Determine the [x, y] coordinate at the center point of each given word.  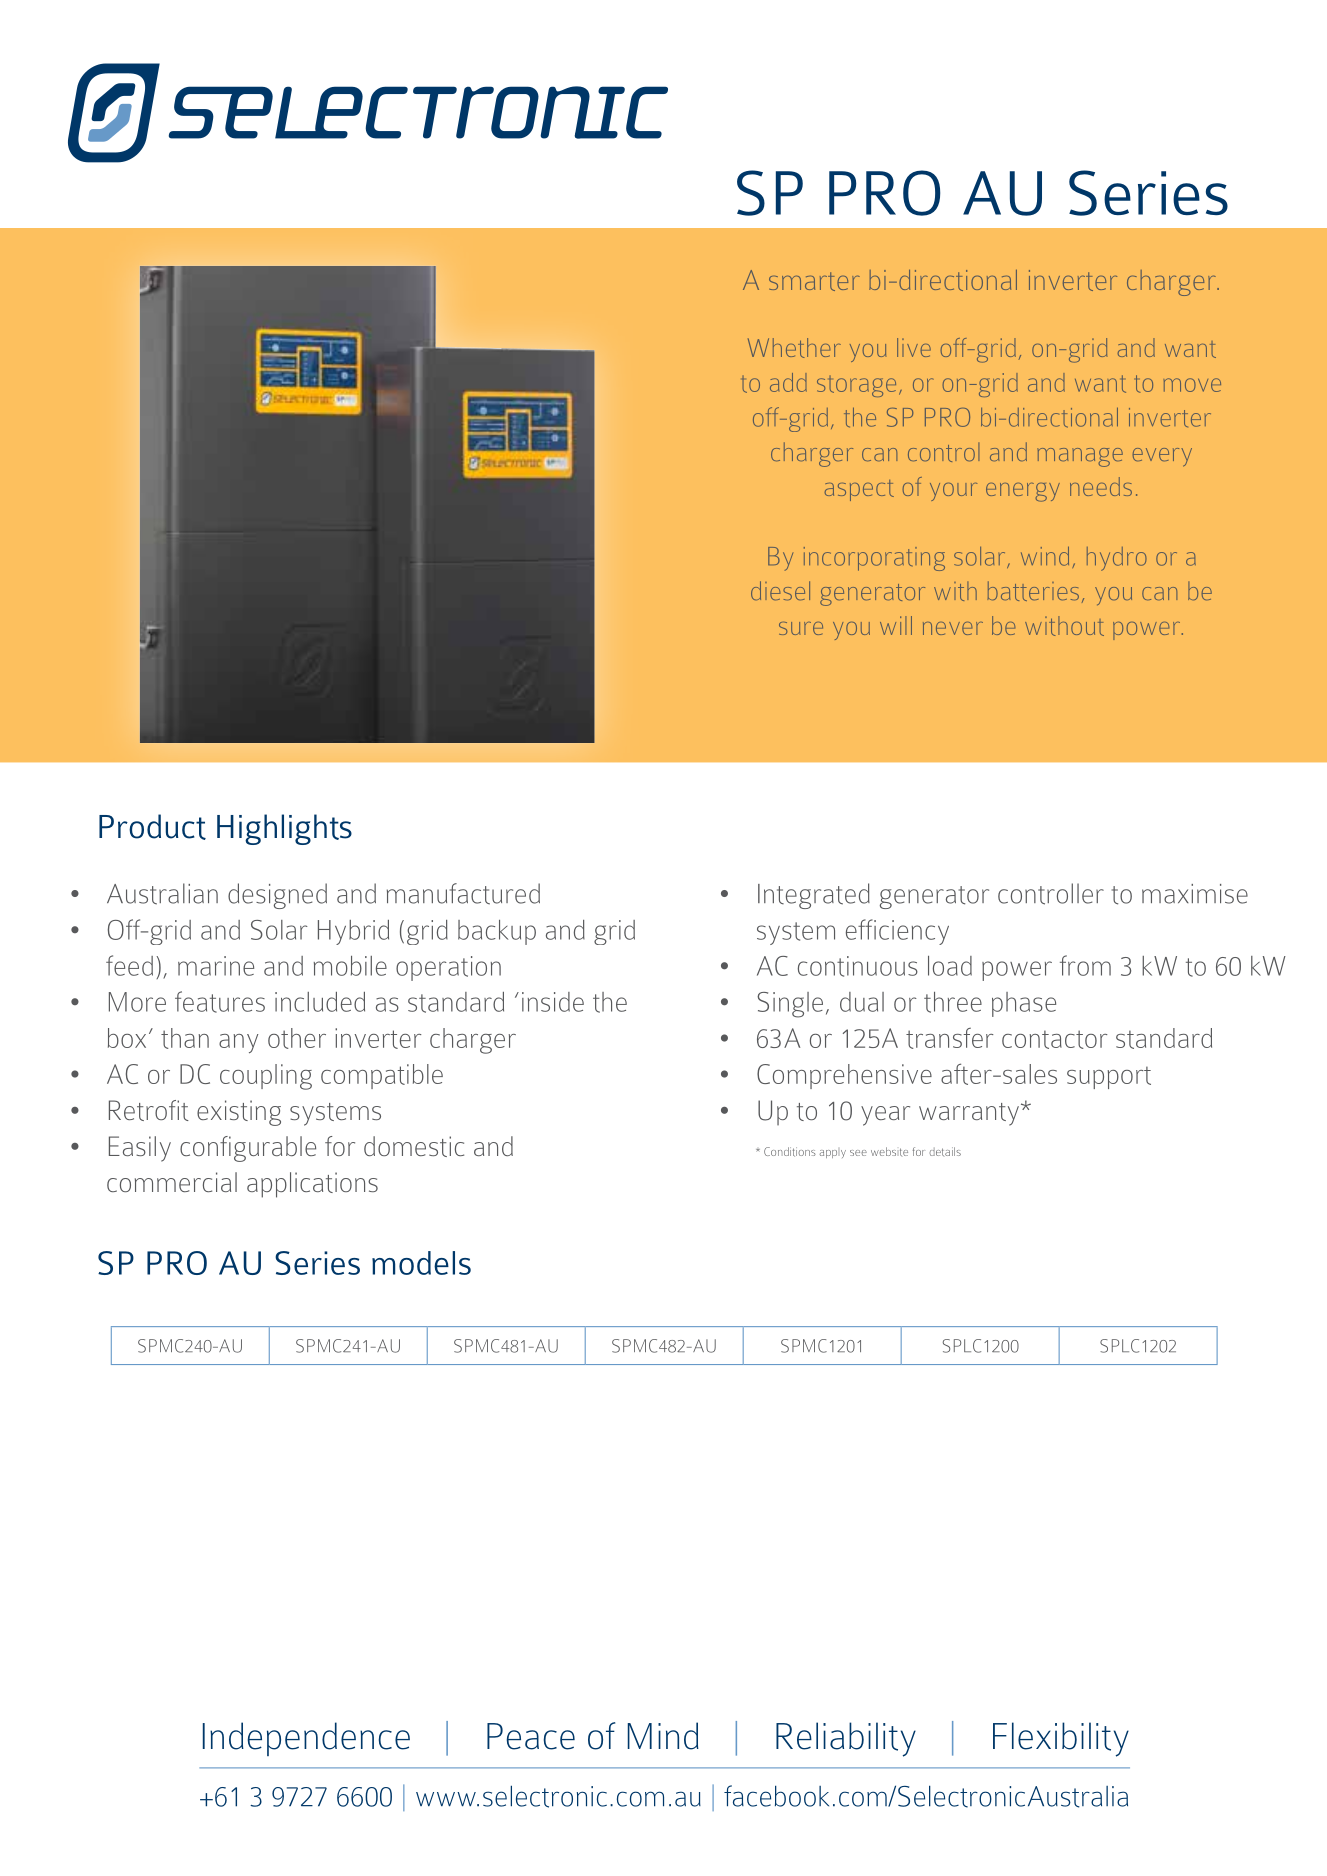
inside [553, 1002]
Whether [794, 348]
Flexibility [1061, 1739]
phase [1024, 1004]
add [788, 382]
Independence [306, 1739]
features [220, 1002]
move [1192, 385]
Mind [663, 1736]
